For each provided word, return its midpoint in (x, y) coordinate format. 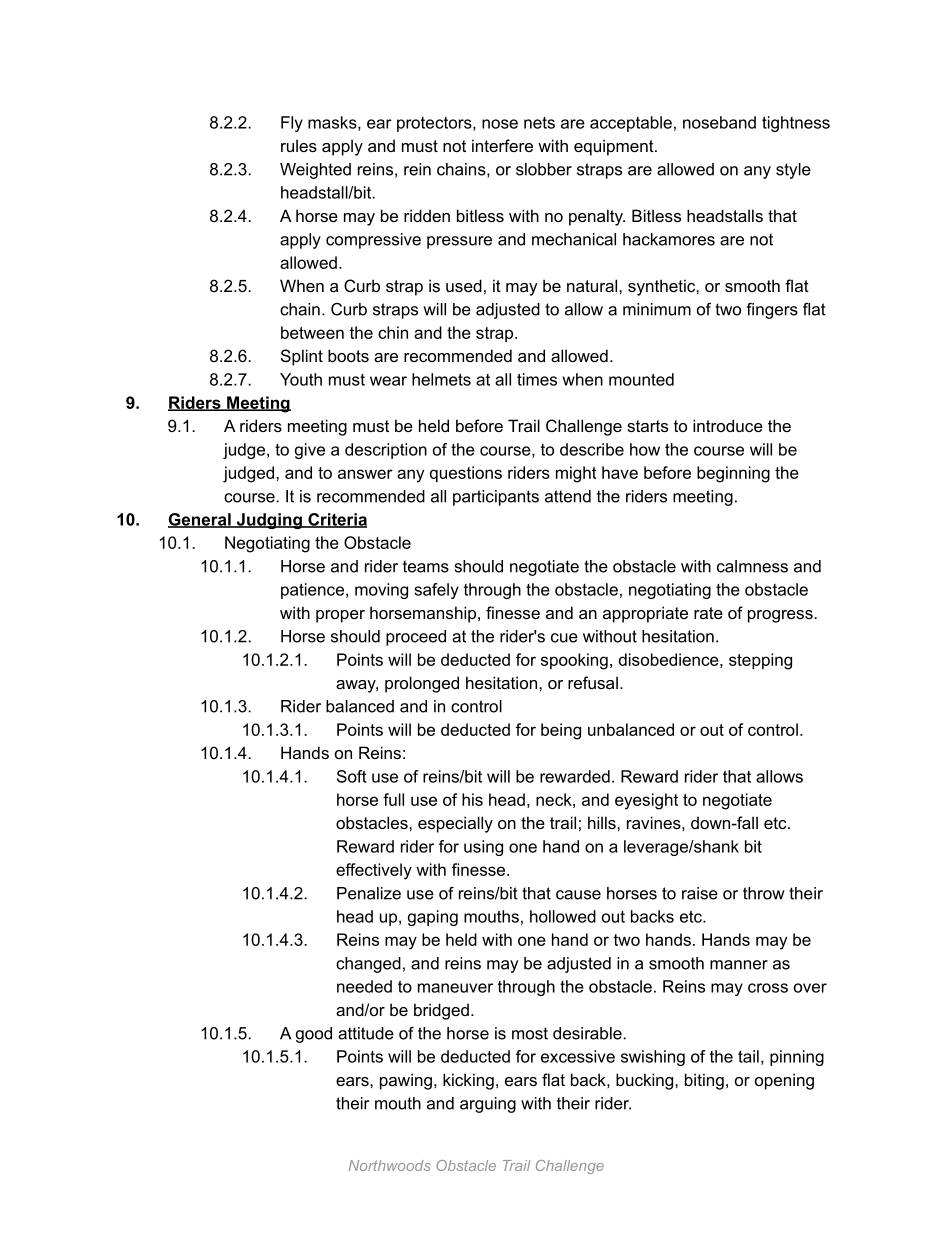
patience (312, 591)
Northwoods (390, 1165)
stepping (760, 661)
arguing (488, 1105)
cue (564, 638)
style (793, 171)
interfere (502, 145)
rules (299, 145)
